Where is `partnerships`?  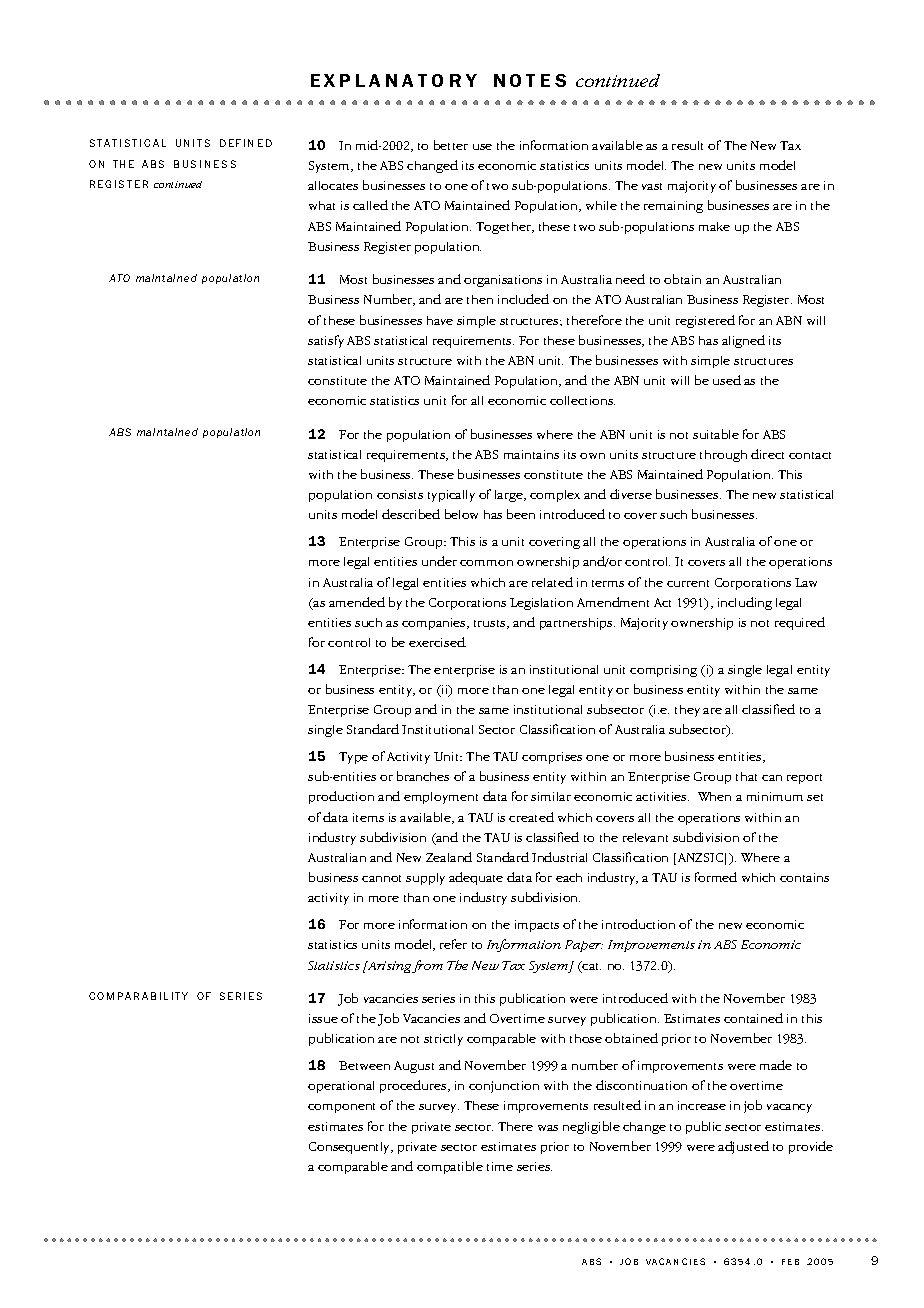 partnerships is located at coordinates (577, 624).
